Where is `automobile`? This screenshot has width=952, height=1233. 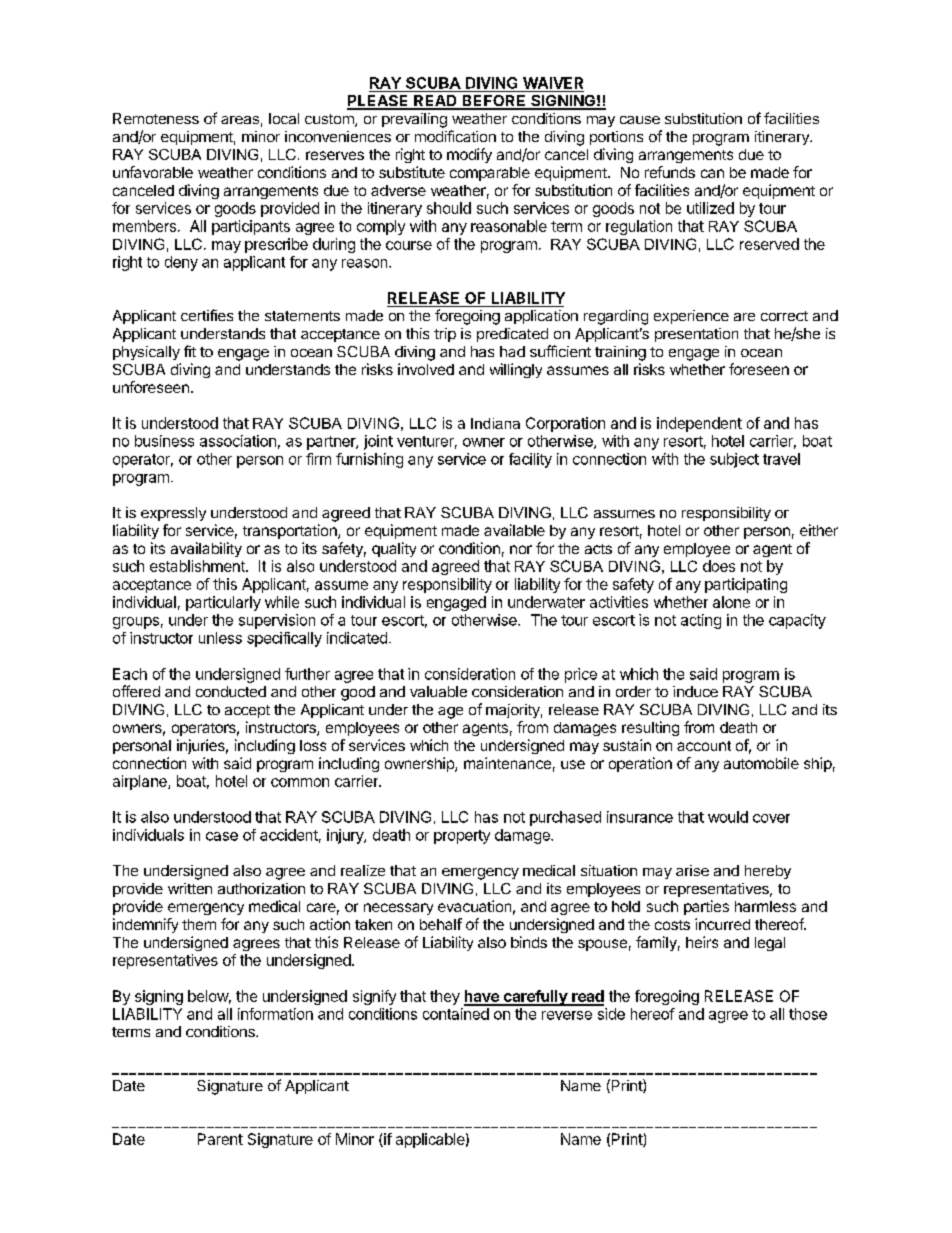
automobile is located at coordinates (761, 763).
